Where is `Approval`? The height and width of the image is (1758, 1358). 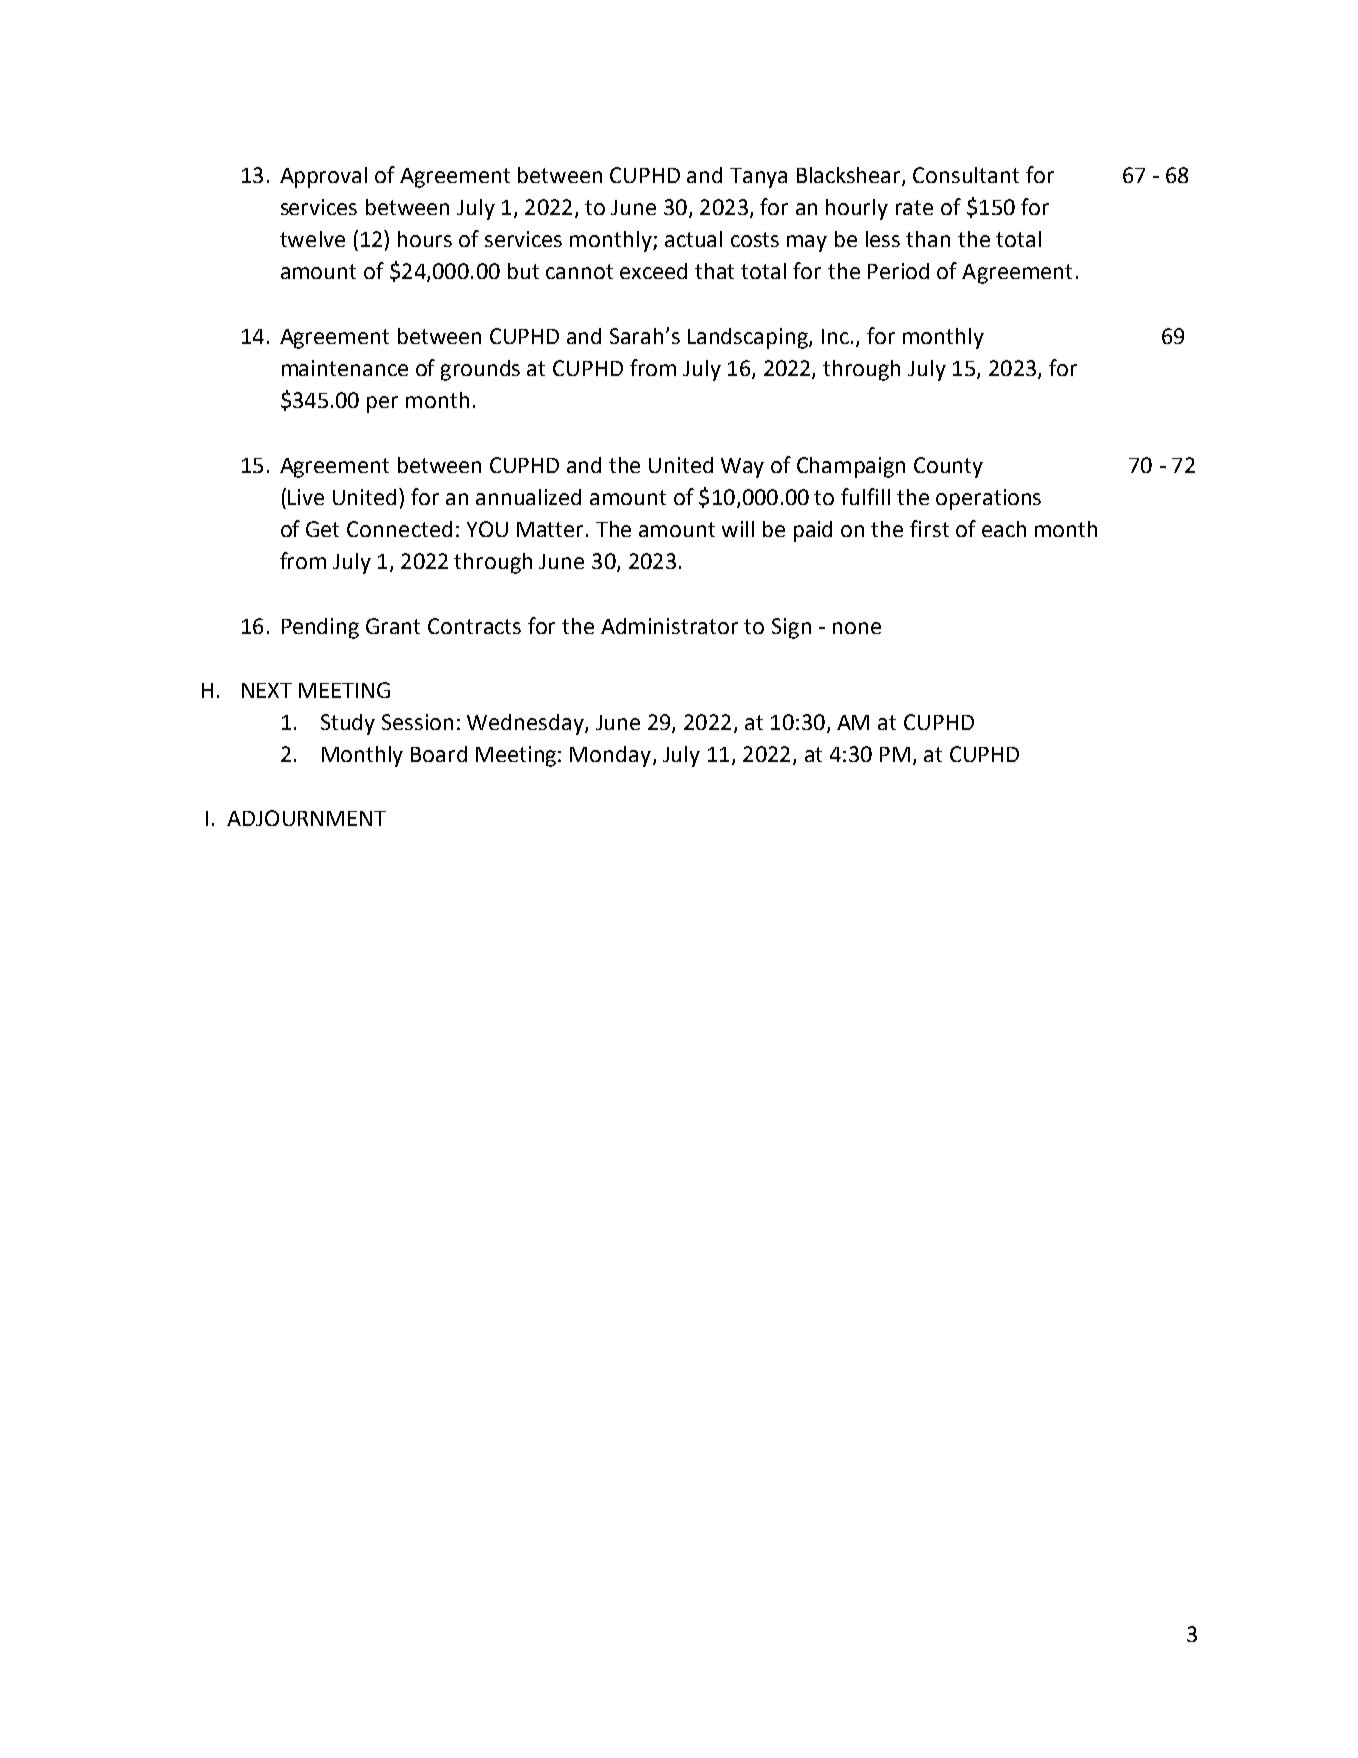
Approval is located at coordinates (323, 177).
